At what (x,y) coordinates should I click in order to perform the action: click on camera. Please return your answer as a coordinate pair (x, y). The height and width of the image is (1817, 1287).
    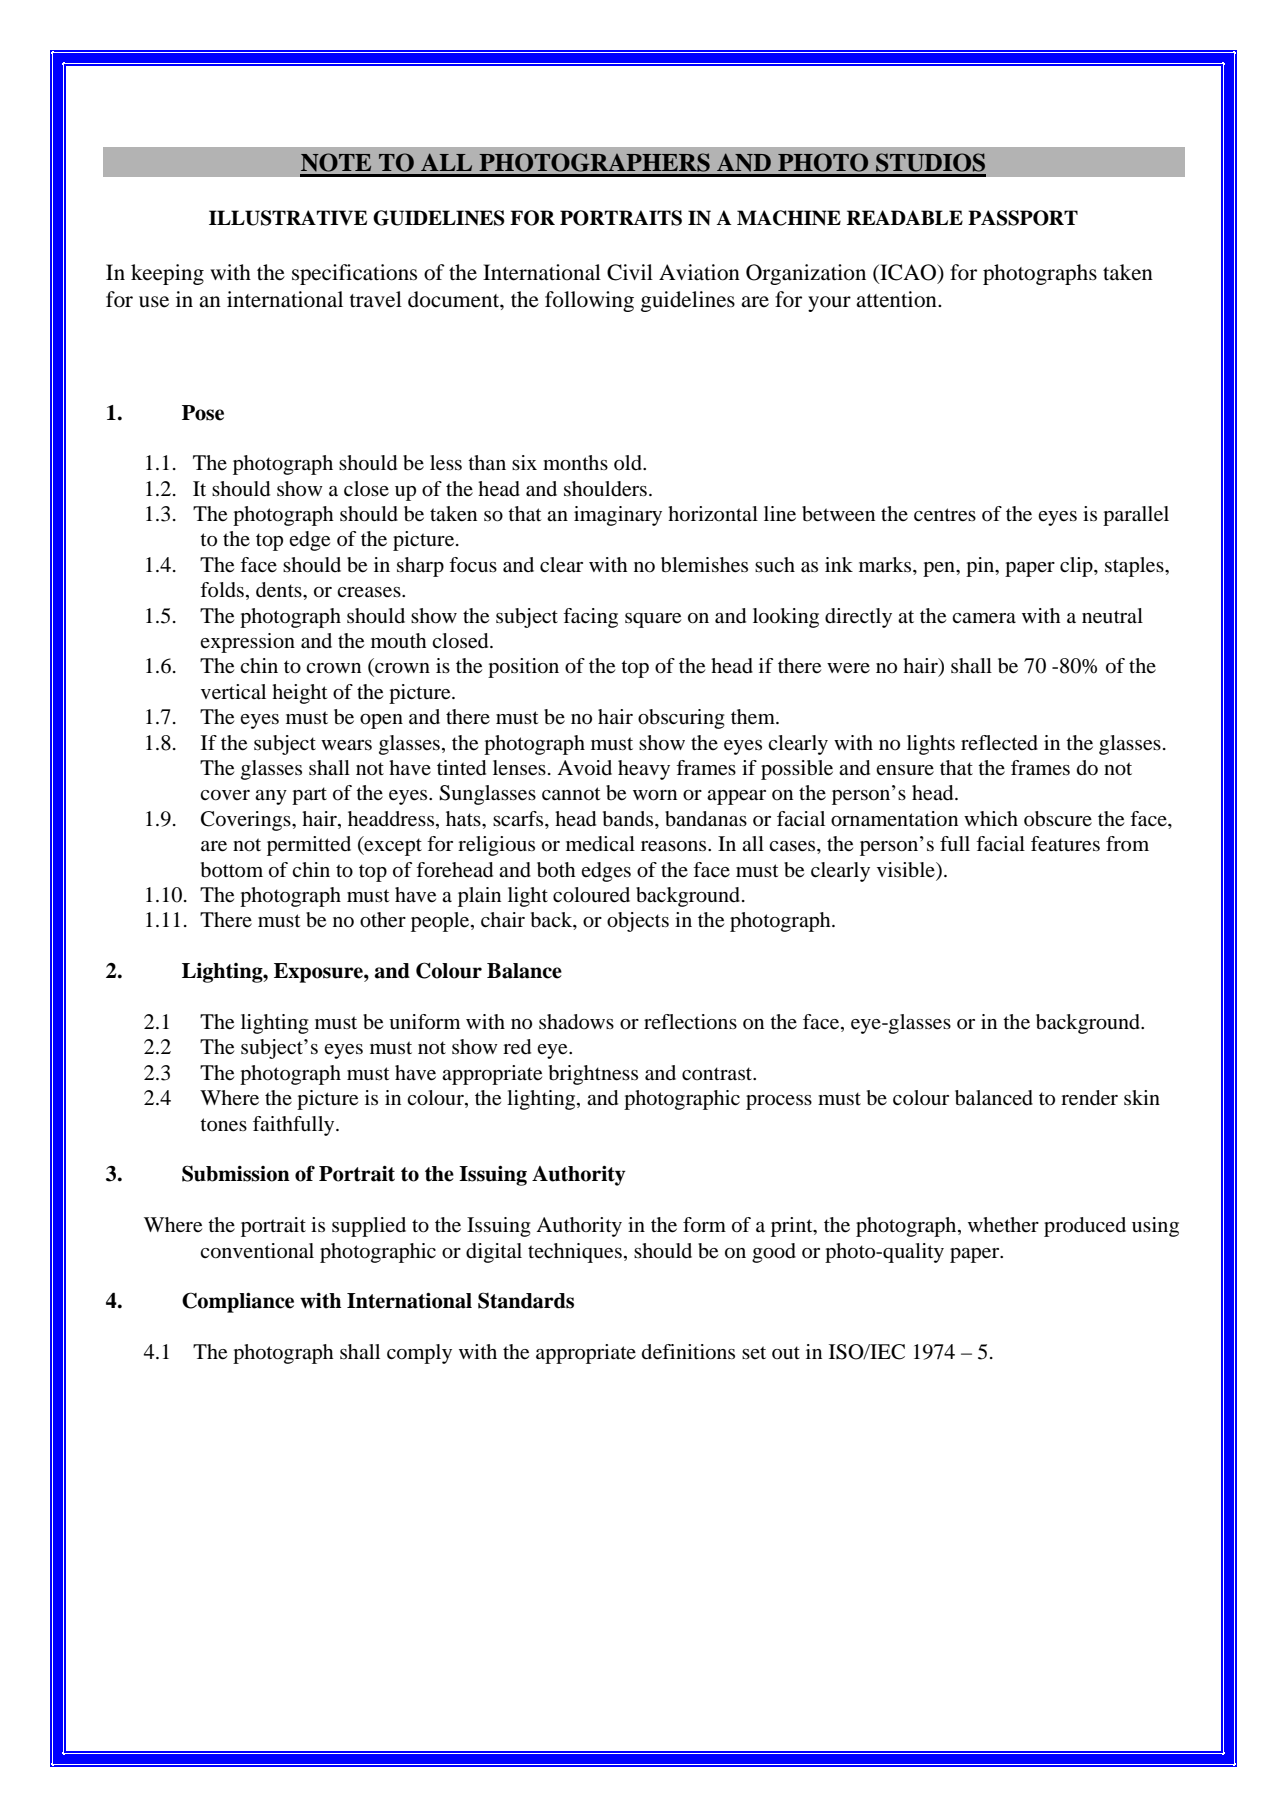
    Looking at the image, I should click on (984, 618).
